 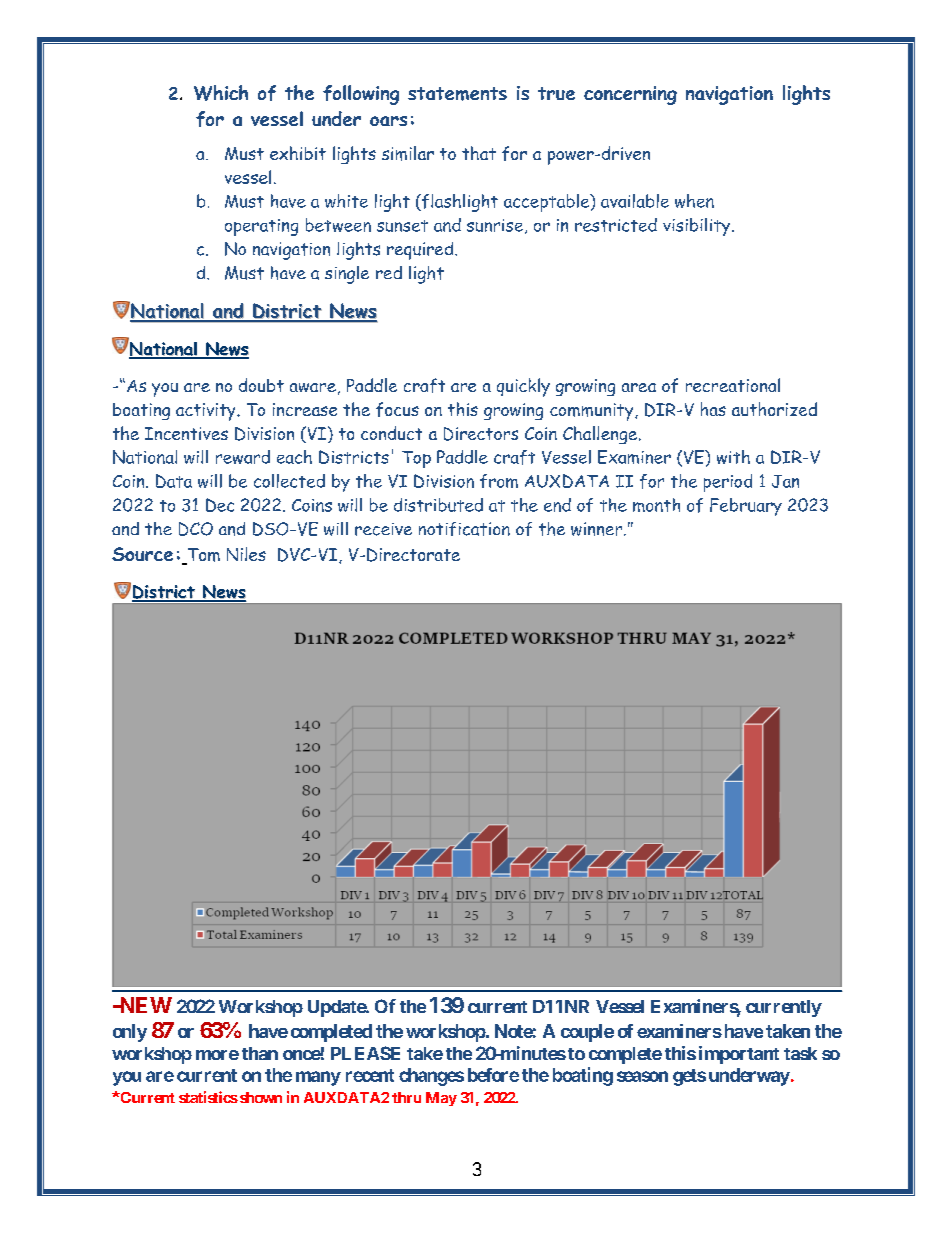 I want to click on winner, so click(x=598, y=529).
